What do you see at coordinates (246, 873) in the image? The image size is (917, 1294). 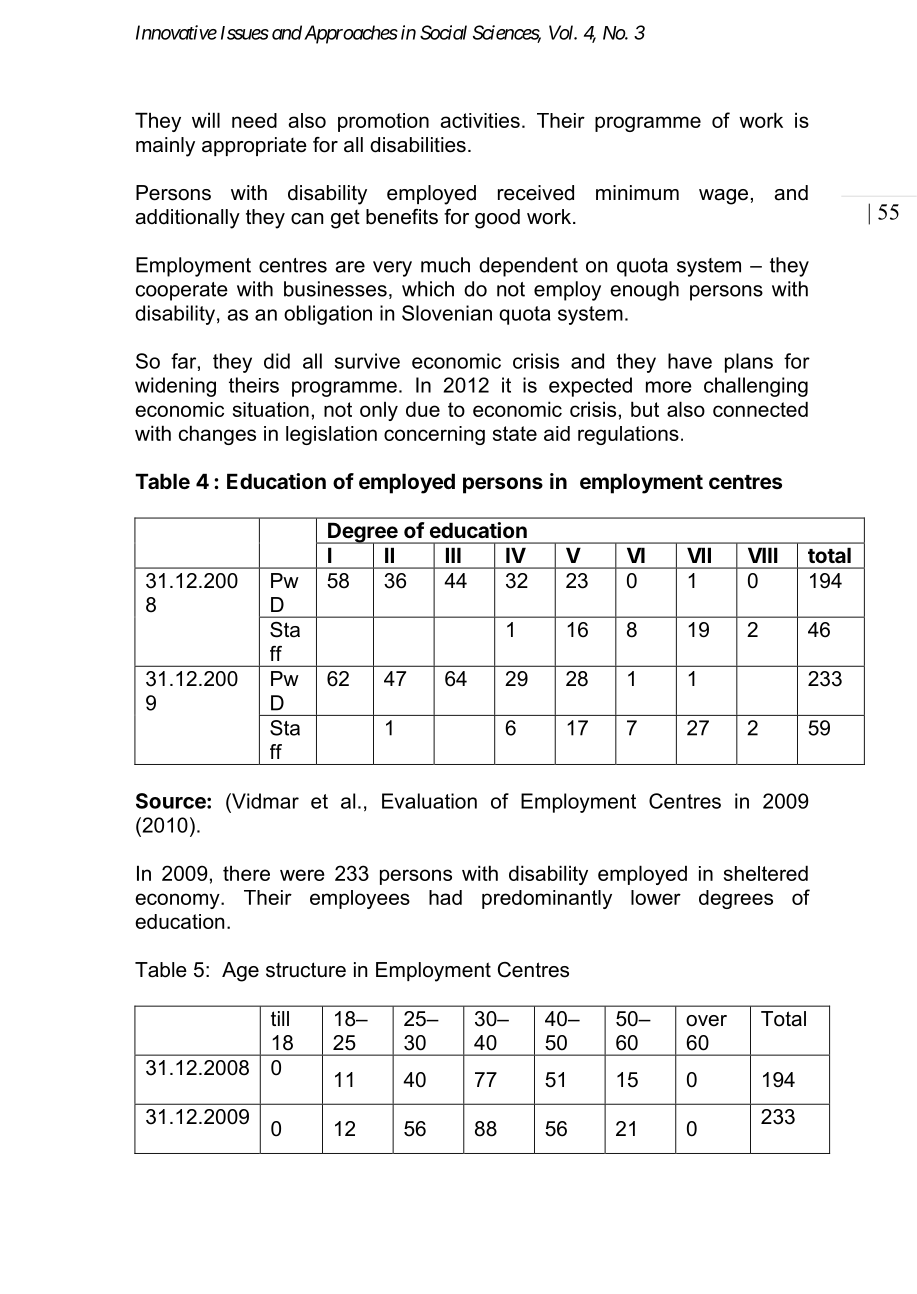 I see `there` at bounding box center [246, 873].
